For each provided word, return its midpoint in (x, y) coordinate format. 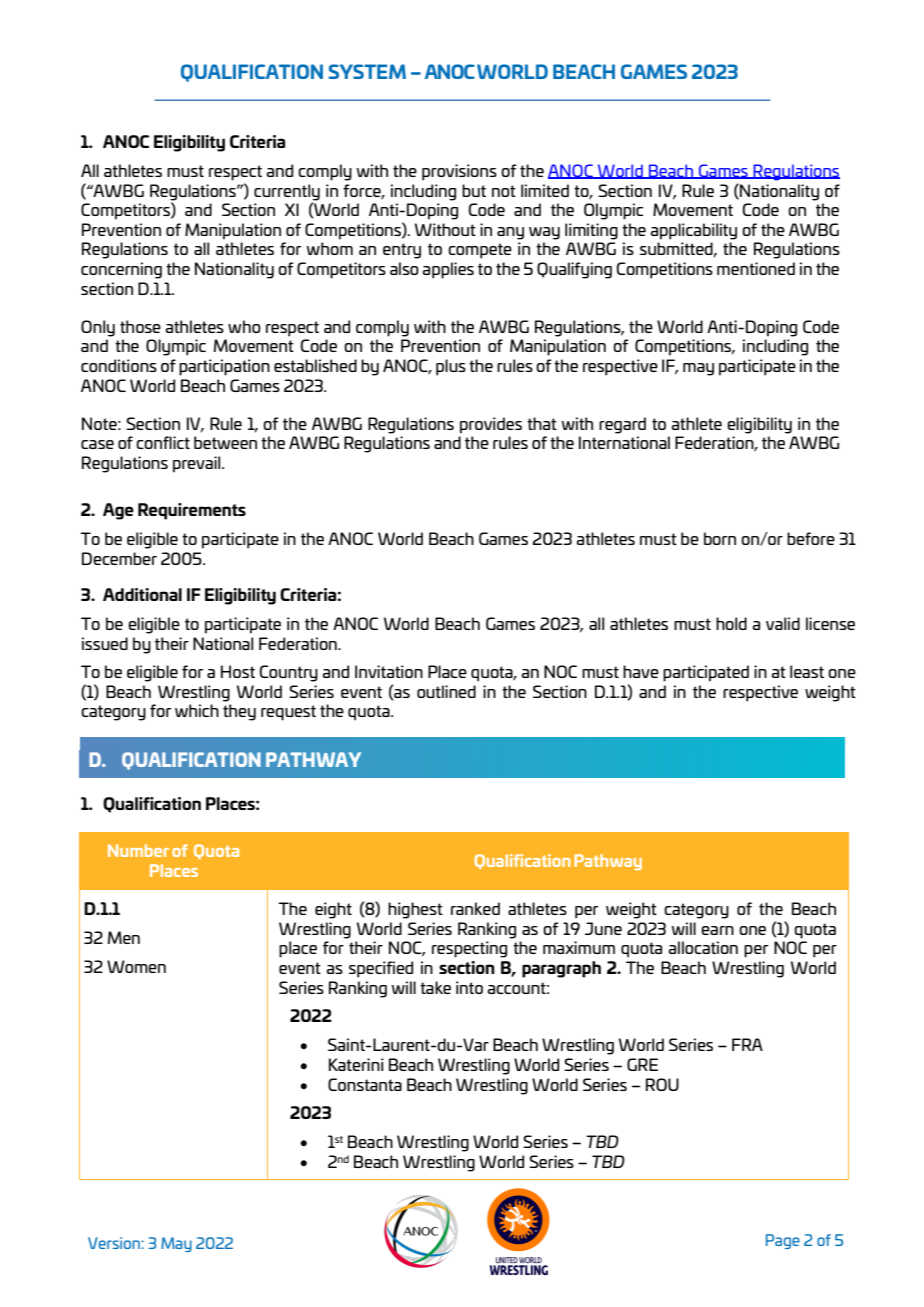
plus (451, 367)
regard (622, 425)
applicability (693, 231)
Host (238, 671)
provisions (459, 172)
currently (287, 192)
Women (136, 966)
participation (224, 367)
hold (731, 623)
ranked (475, 908)
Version (115, 1243)
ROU (662, 1084)
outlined (446, 691)
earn (717, 930)
